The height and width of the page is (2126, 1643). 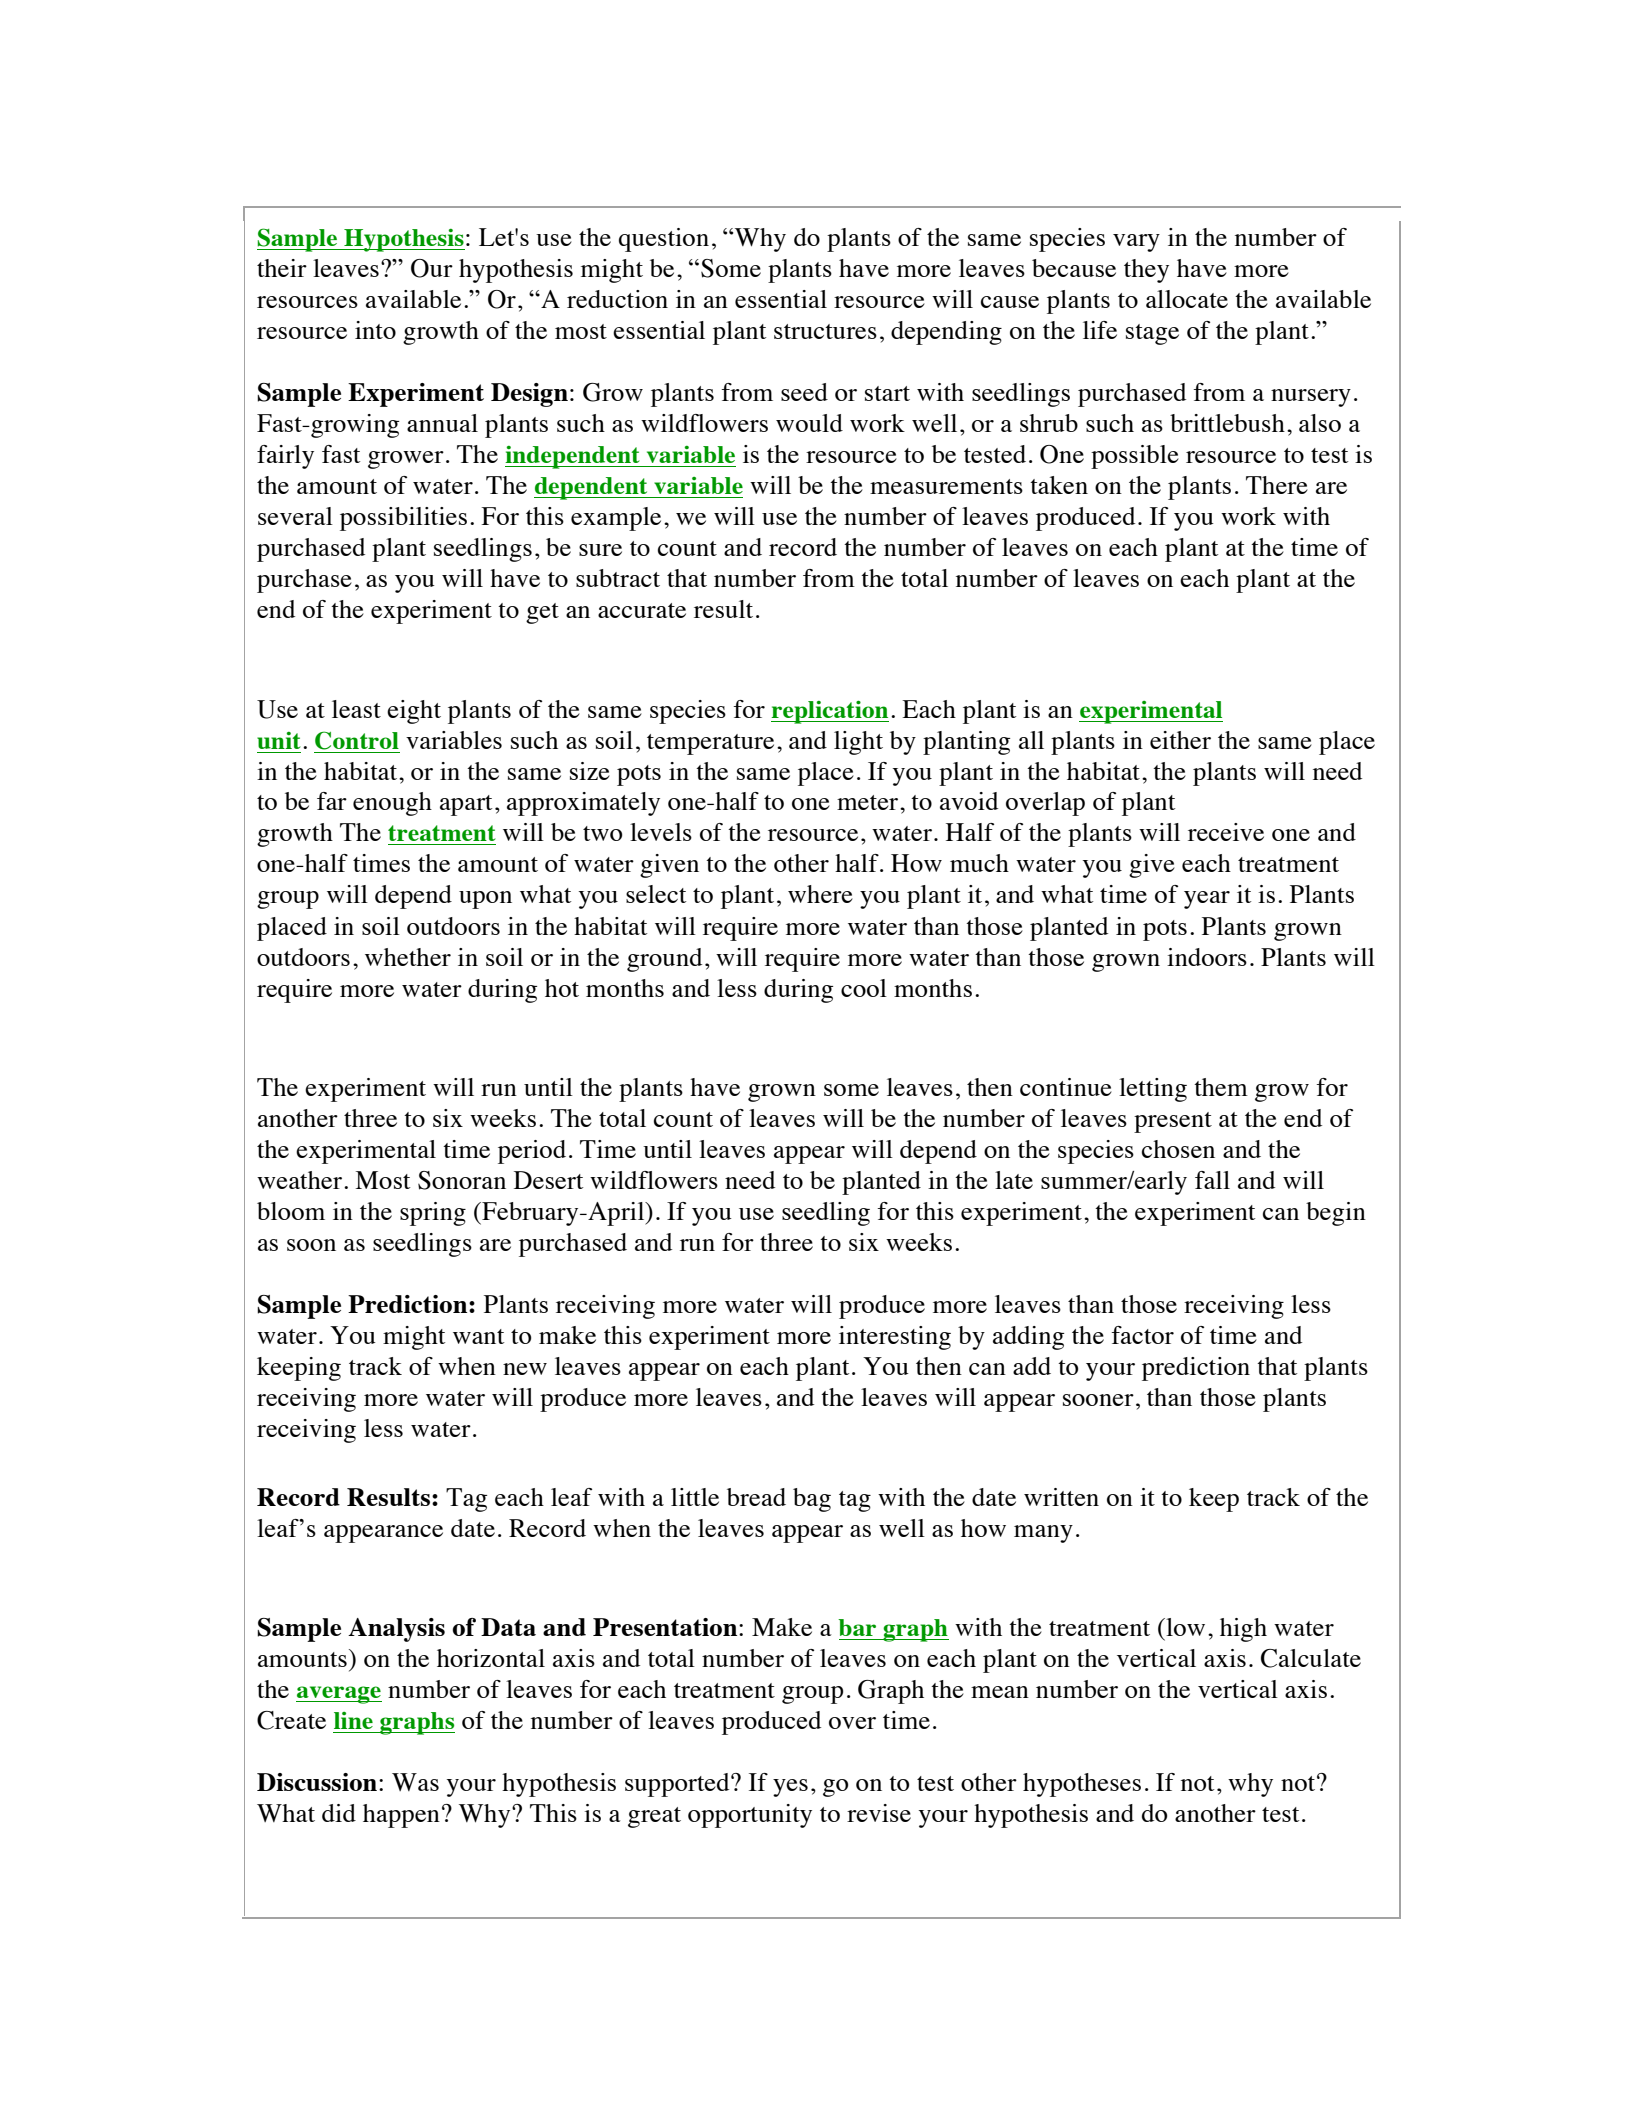 I want to click on allocate, so click(x=1187, y=299).
